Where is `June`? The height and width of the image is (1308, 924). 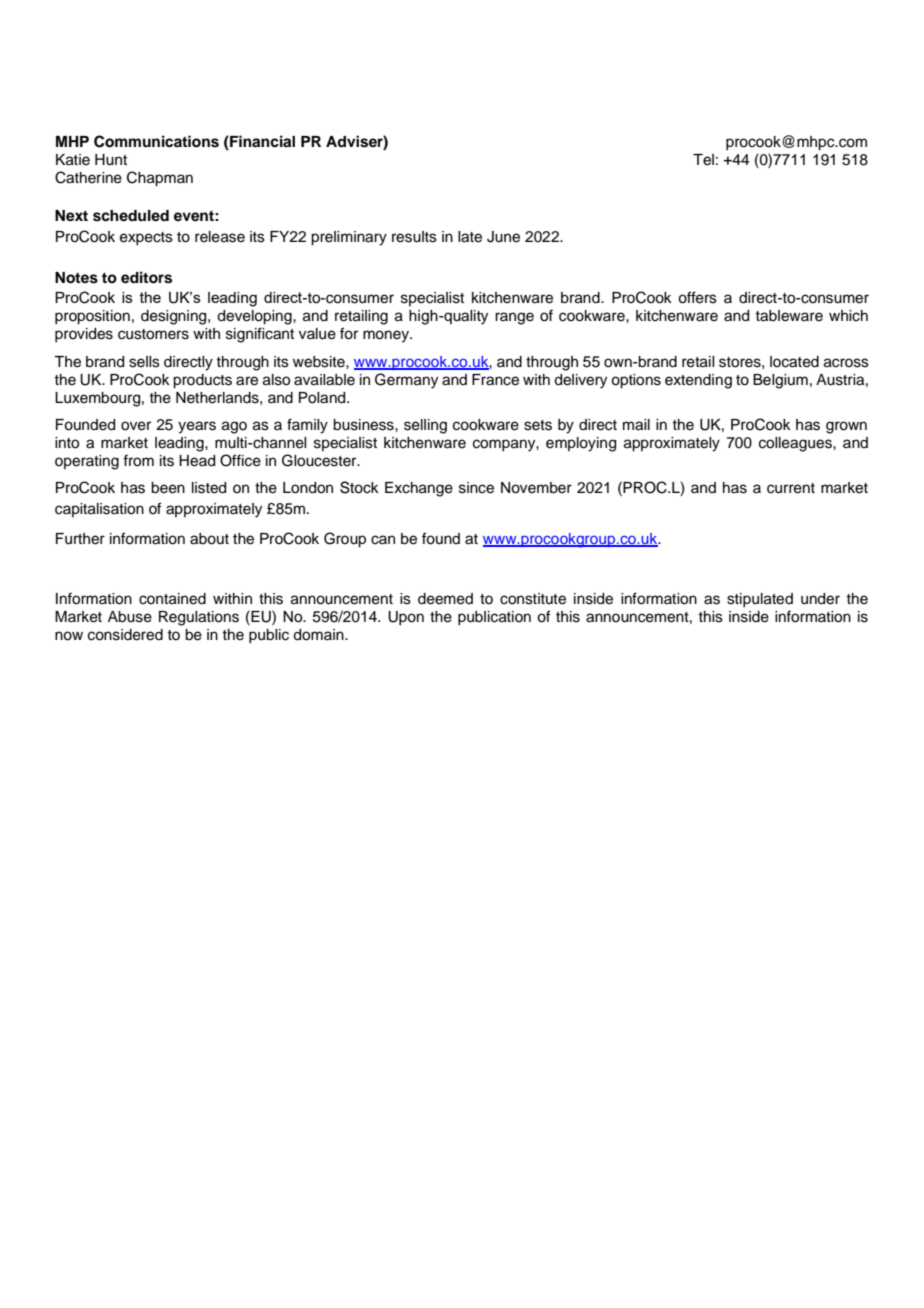
June is located at coordinates (503, 237).
